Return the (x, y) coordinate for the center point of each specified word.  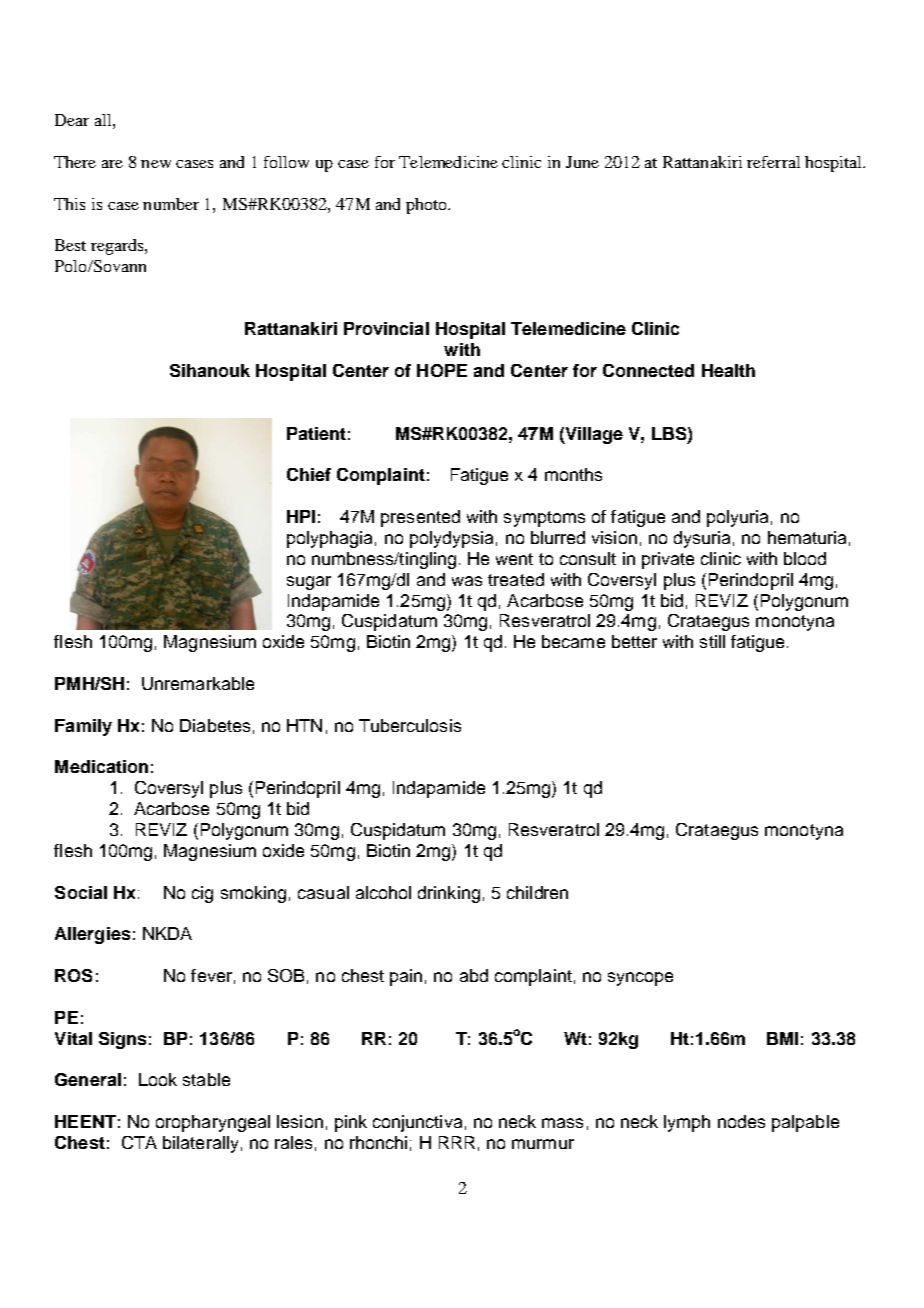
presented (420, 518)
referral (773, 162)
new (156, 164)
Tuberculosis (410, 725)
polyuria (737, 518)
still (712, 641)
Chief (309, 474)
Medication (101, 766)
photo (427, 206)
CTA (139, 1142)
